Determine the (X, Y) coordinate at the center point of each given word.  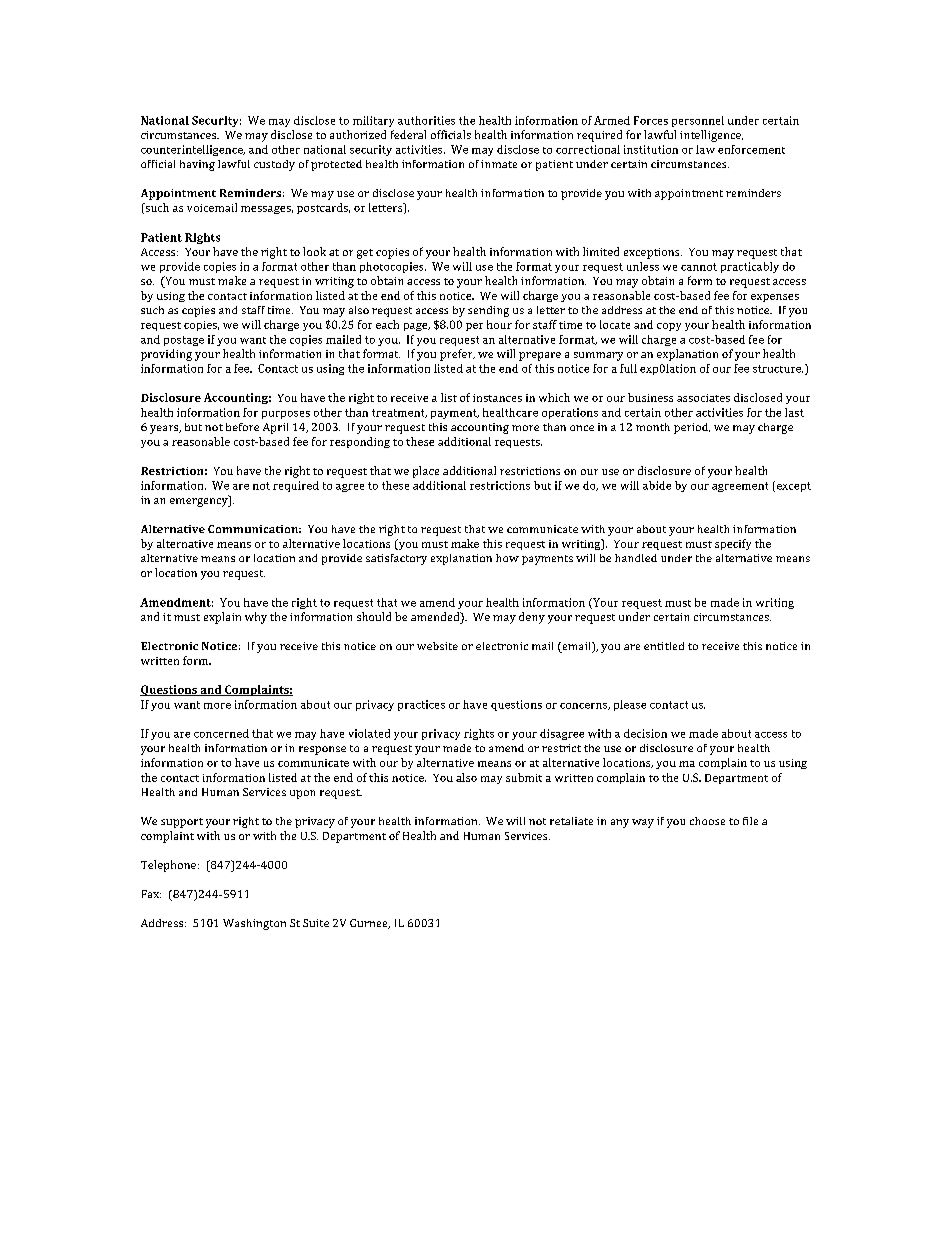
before (242, 427)
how (507, 558)
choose (707, 821)
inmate (499, 164)
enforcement (751, 149)
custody (274, 165)
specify (733, 544)
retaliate (571, 821)
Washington (254, 924)
